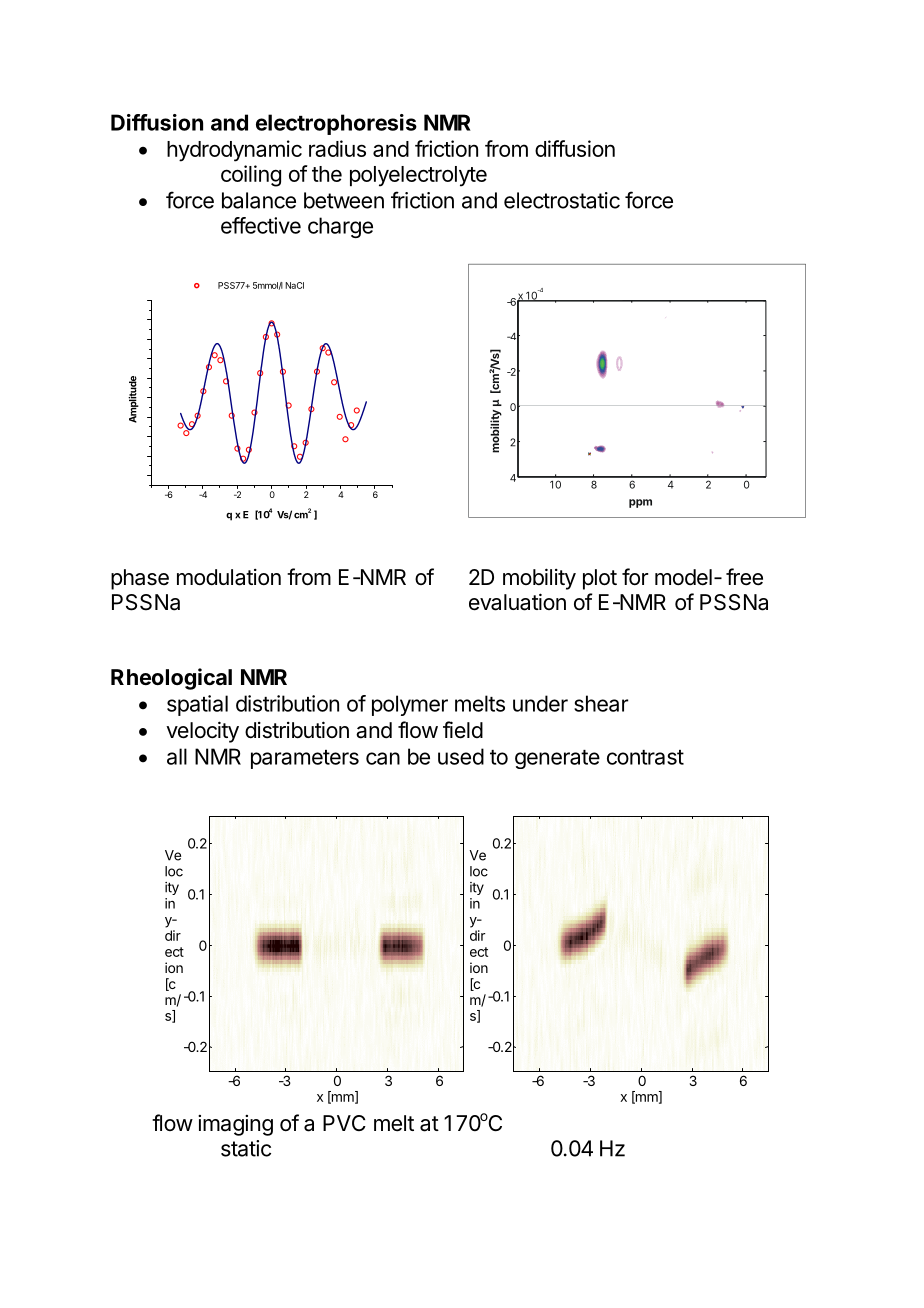 The height and width of the document is (1308, 924). Describe the element at coordinates (344, 1123) in the document. I see `PVC` at that location.
